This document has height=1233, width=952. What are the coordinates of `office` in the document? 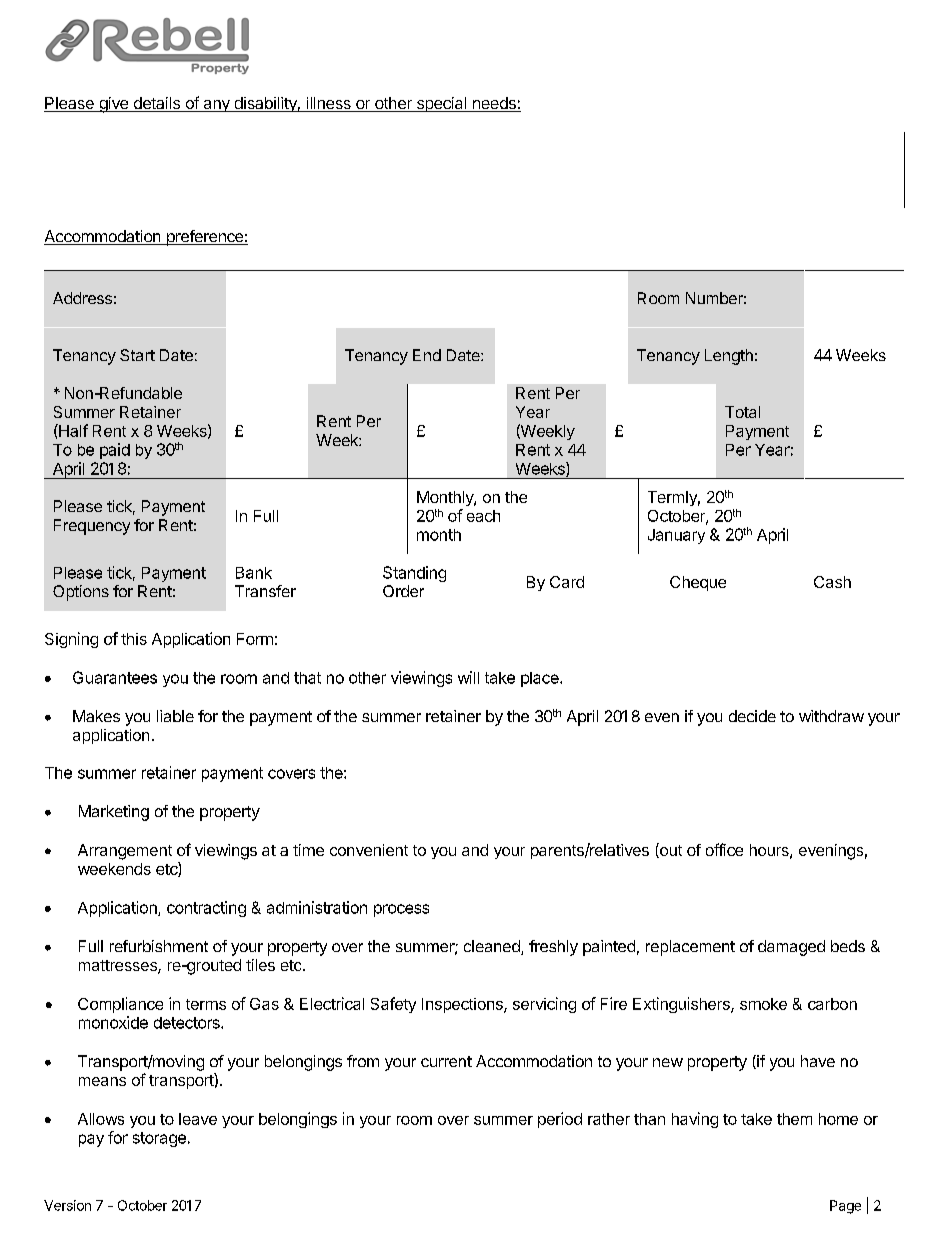 It's located at (724, 849).
